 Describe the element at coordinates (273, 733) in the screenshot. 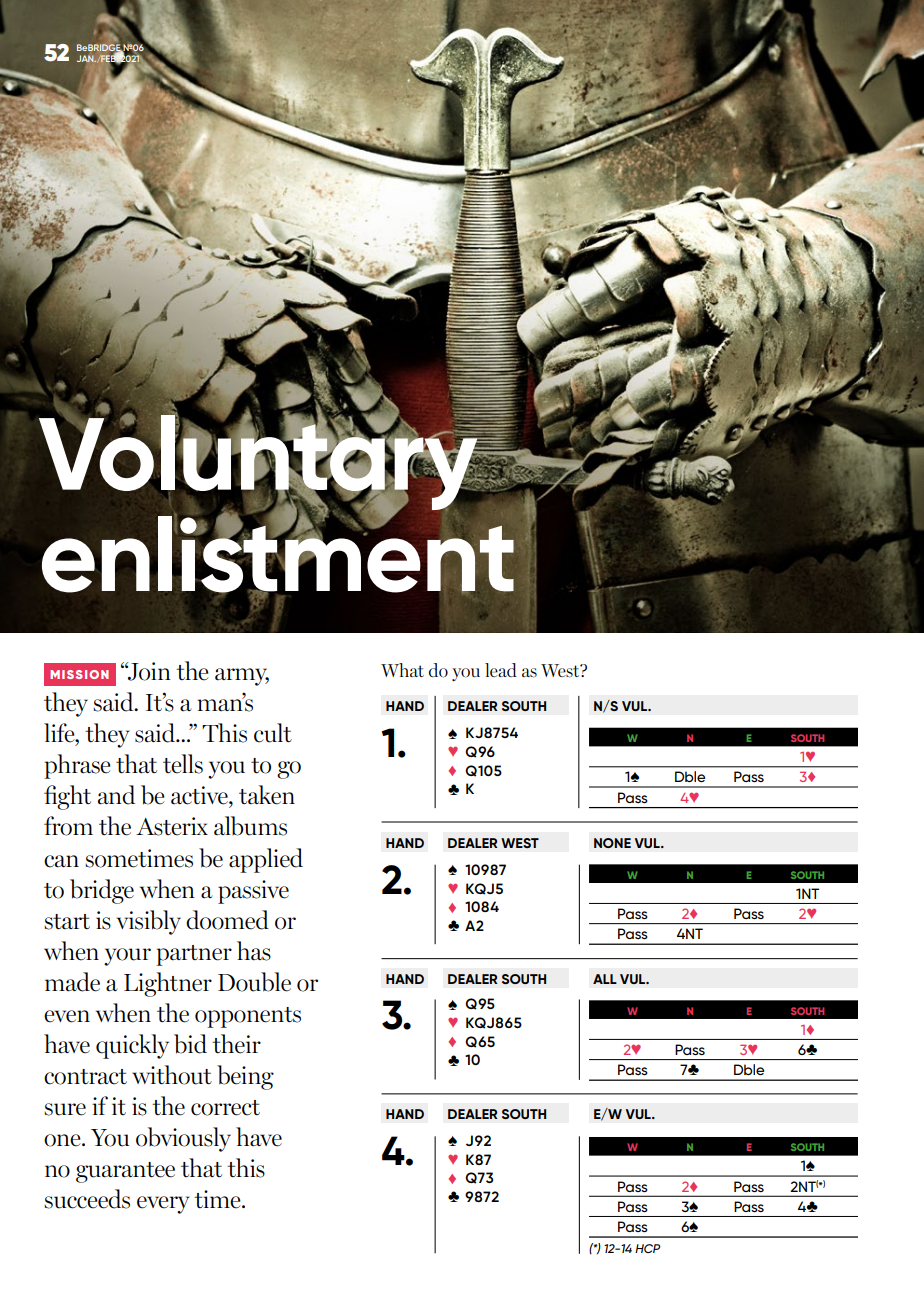

I see `cult` at that location.
